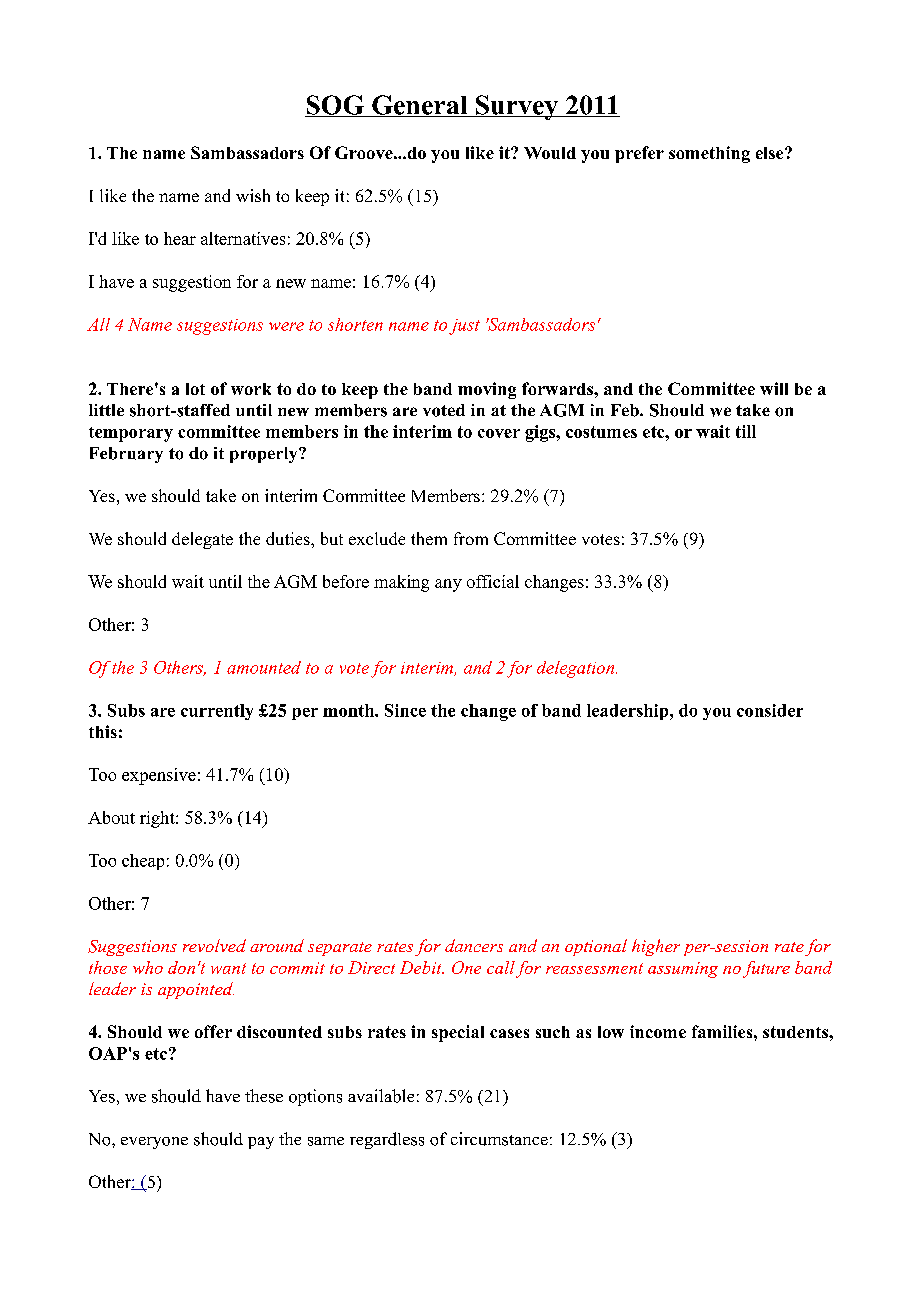  I want to click on wish, so click(253, 195).
